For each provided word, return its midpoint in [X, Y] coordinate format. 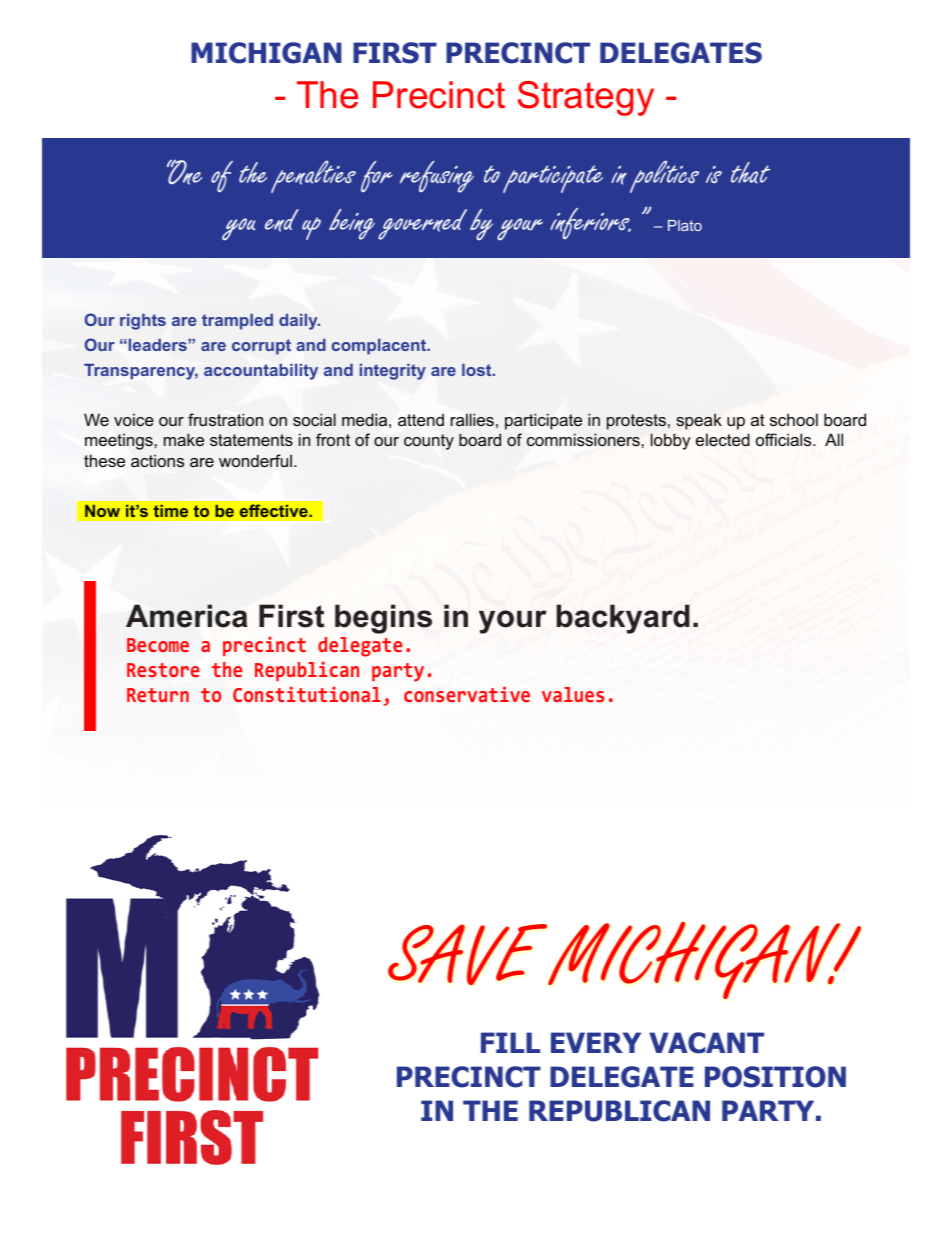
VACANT [706, 1043]
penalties [313, 176]
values [573, 694]
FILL [510, 1042]
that [750, 173]
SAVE [468, 954]
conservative [467, 694]
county [429, 442]
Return [158, 695]
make [184, 439]
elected [723, 440]
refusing [437, 177]
